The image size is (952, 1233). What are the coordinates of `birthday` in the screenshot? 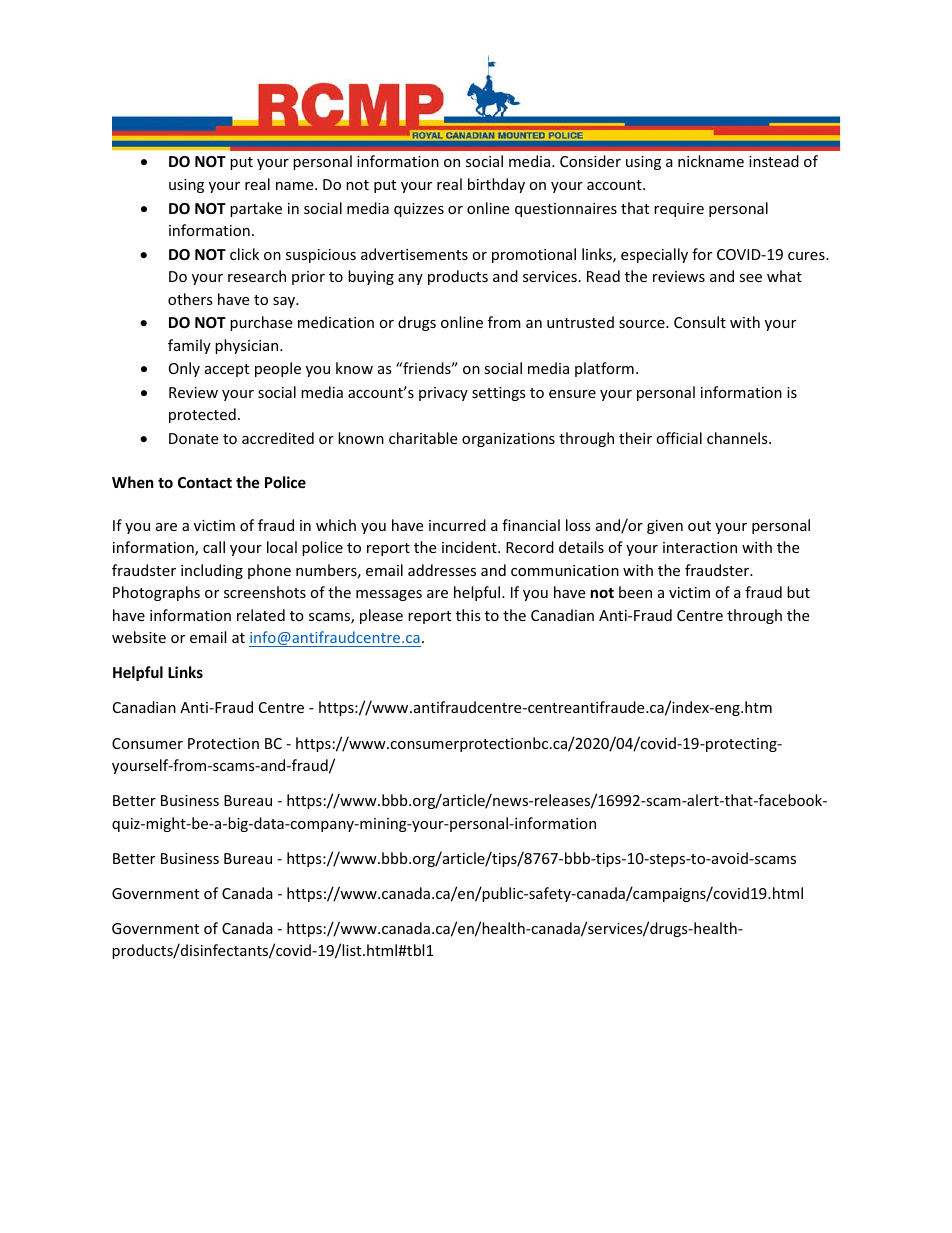 It's located at (496, 185).
